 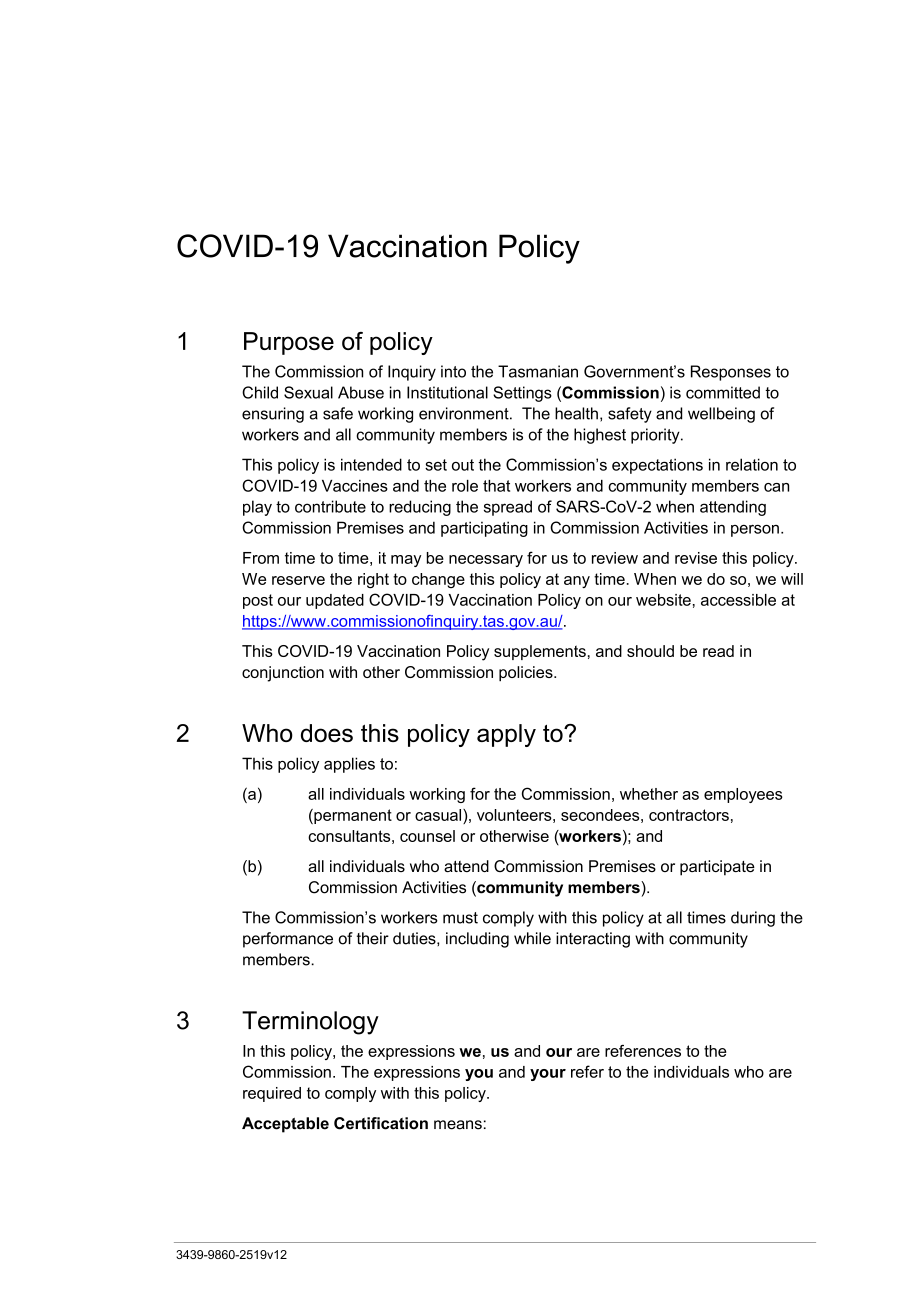 What do you see at coordinates (538, 371) in the screenshot?
I see `Tasmanian` at bounding box center [538, 371].
